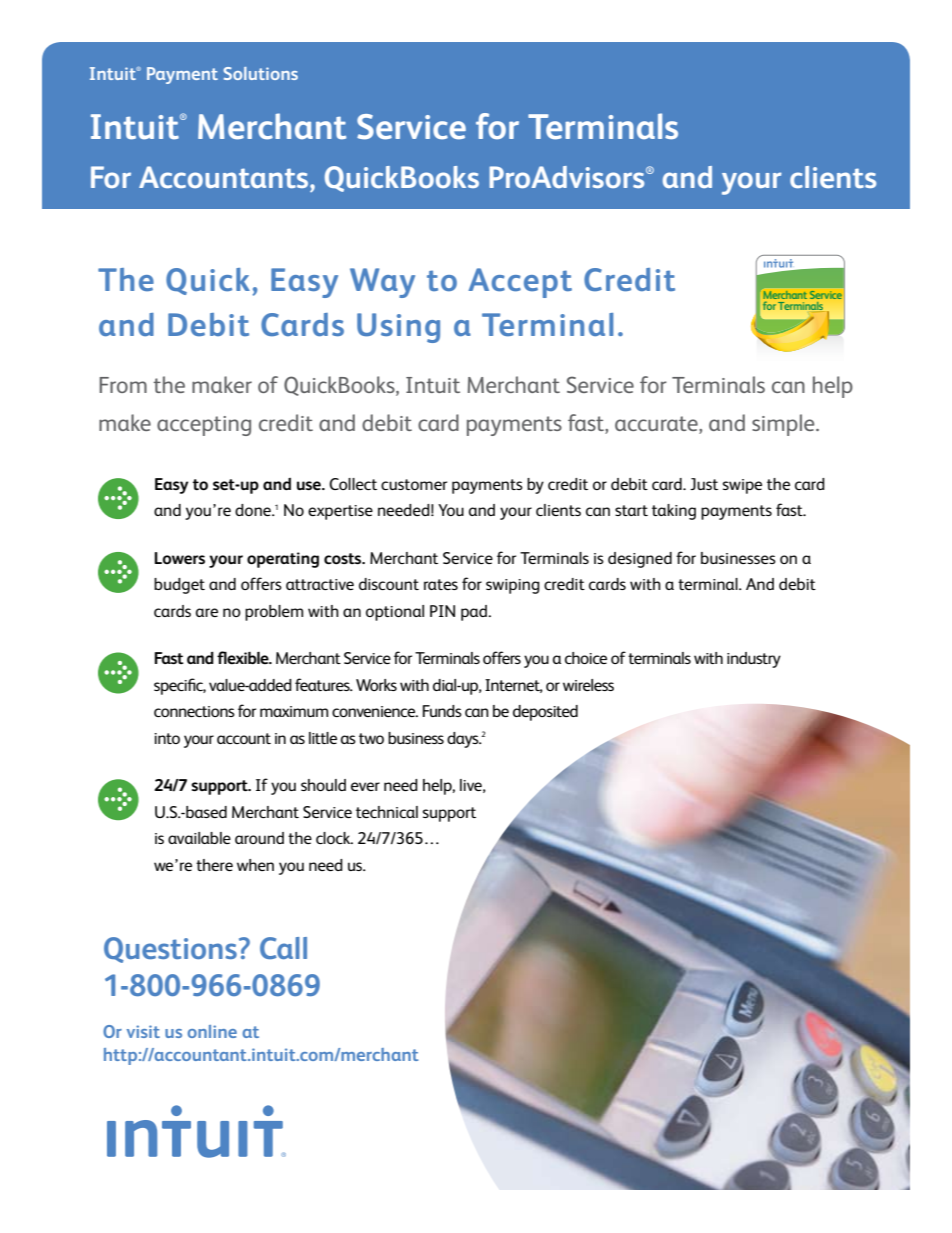 This document has height=1233, width=952. What do you see at coordinates (179, 558) in the document?
I see `Lowers` at bounding box center [179, 558].
